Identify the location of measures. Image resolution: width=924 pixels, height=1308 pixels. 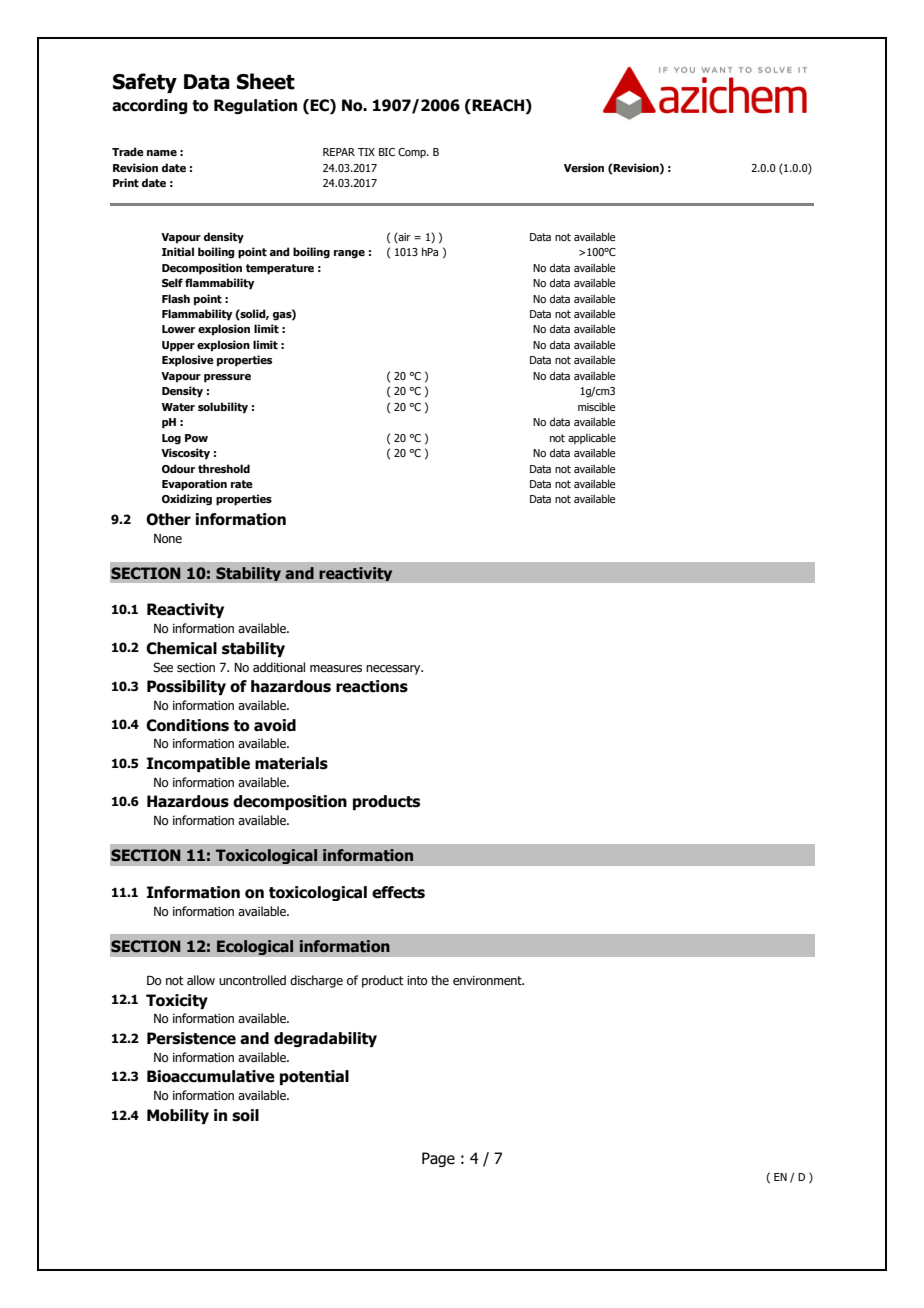
(336, 668).
